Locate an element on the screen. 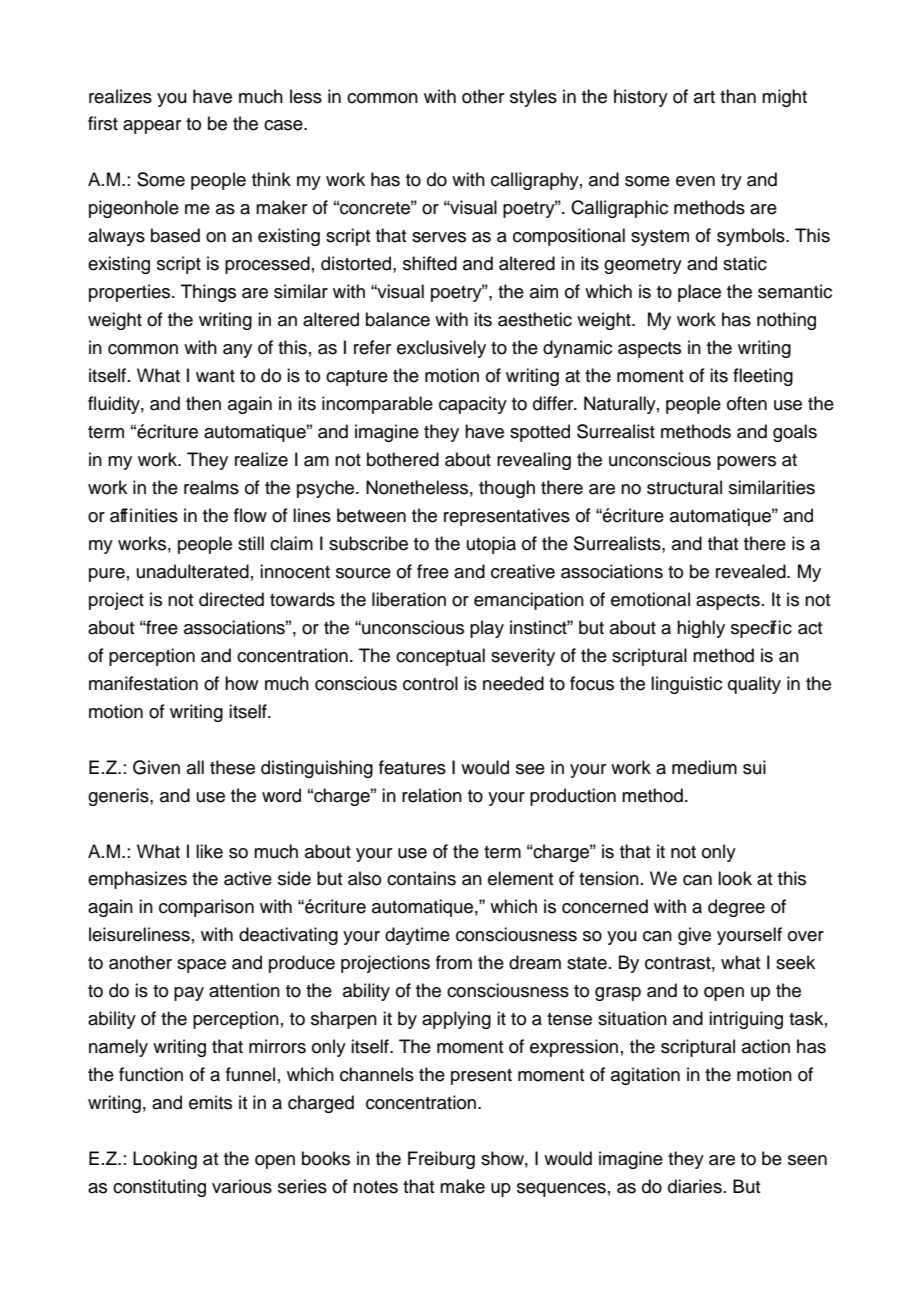 The width and height of the screenshot is (924, 1308). styles is located at coordinates (533, 98).
